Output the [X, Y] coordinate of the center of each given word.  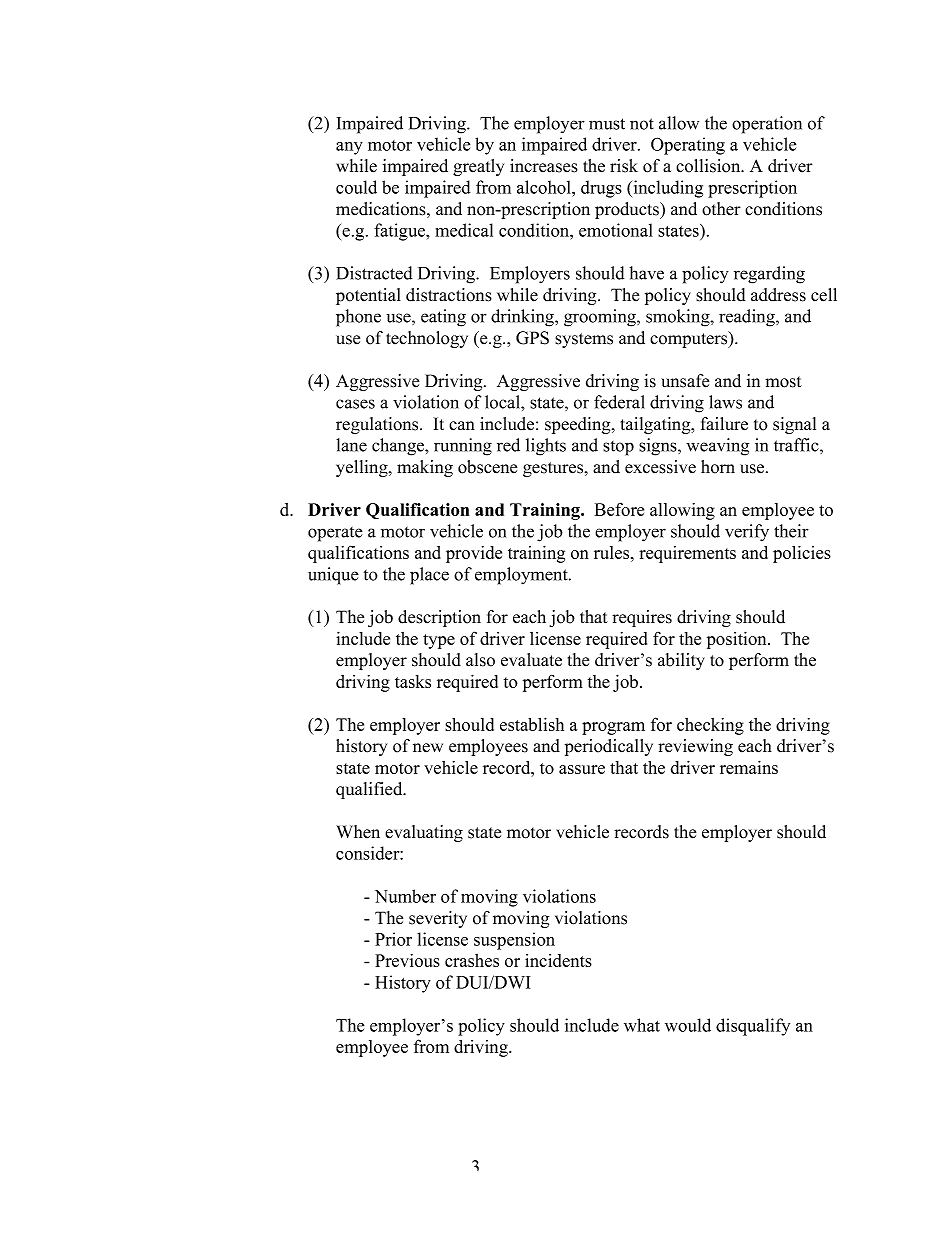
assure [582, 769]
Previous [407, 960]
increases [544, 166]
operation [767, 125]
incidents [558, 960]
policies [802, 554]
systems [584, 340]
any [349, 148]
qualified [370, 790]
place [429, 576]
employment [522, 576]
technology [427, 339]
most [783, 382]
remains [749, 767]
